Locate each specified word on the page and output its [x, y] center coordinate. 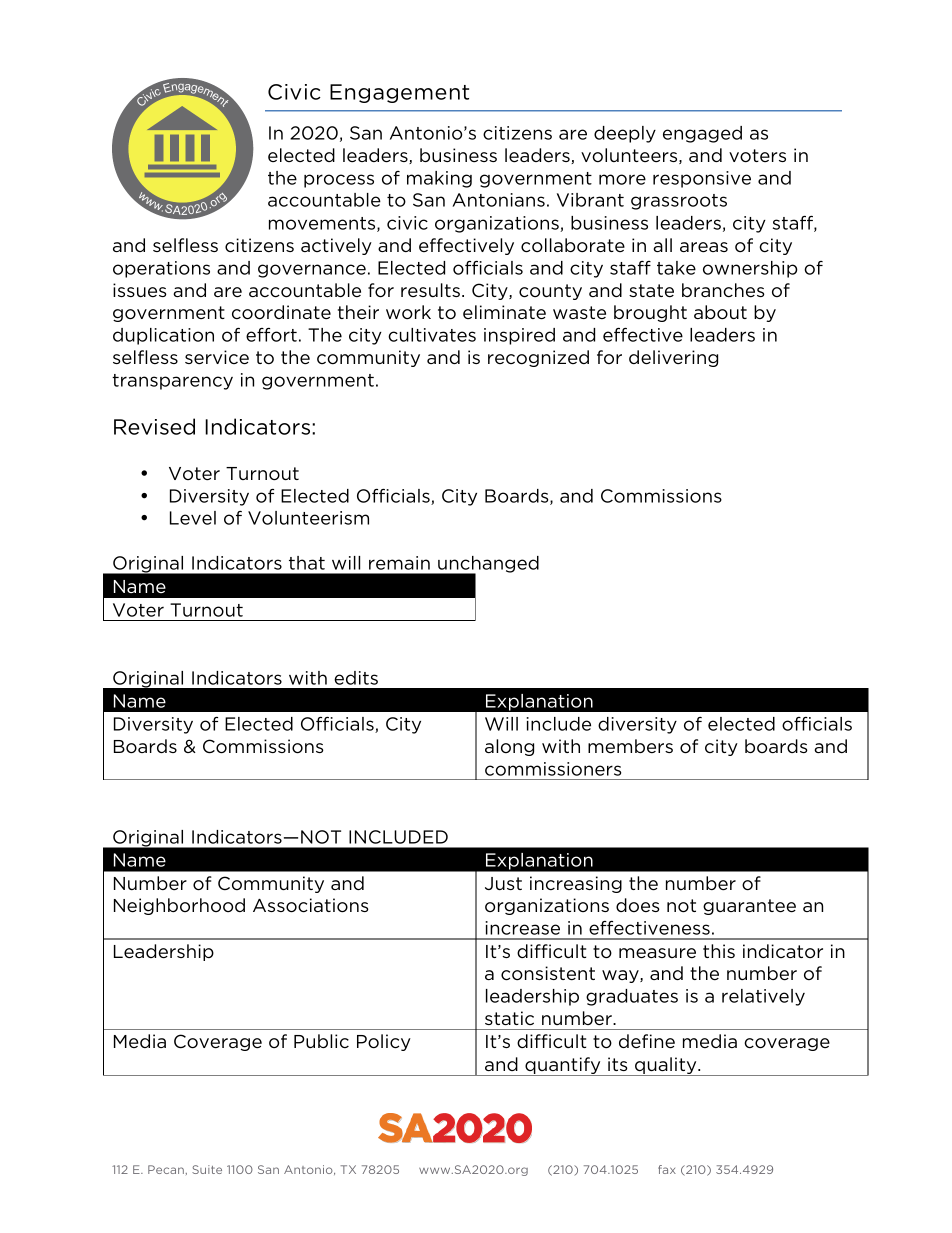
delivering [673, 358]
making [439, 179]
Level [193, 518]
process [339, 181]
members [630, 746]
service [217, 357]
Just [503, 883]
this [719, 951]
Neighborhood [179, 906]
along [509, 747]
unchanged [487, 565]
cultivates [432, 335]
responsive [702, 179]
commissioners [553, 769]
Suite [207, 1169]
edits [356, 678]
